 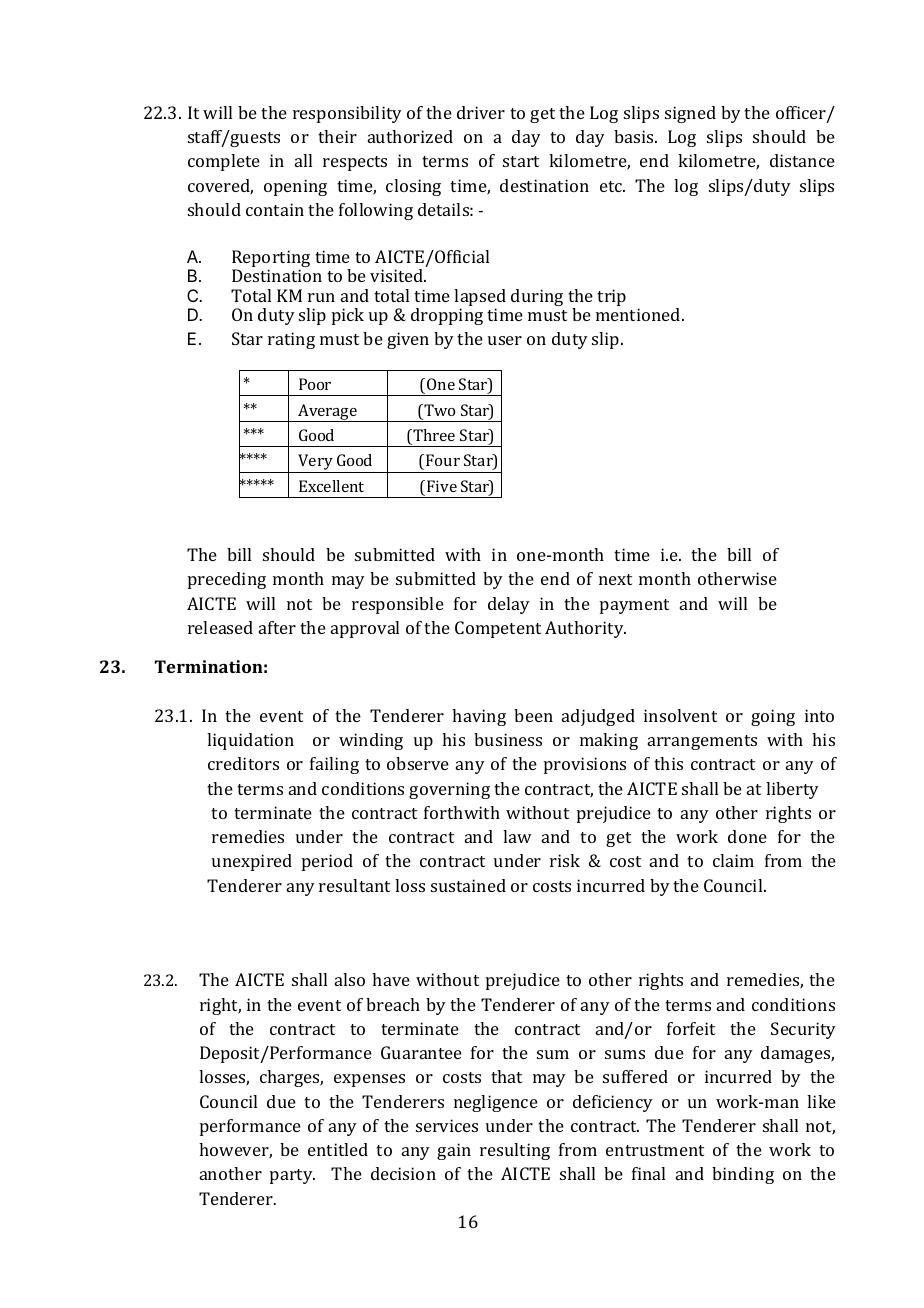 What do you see at coordinates (615, 579) in the image?
I see `next` at bounding box center [615, 579].
